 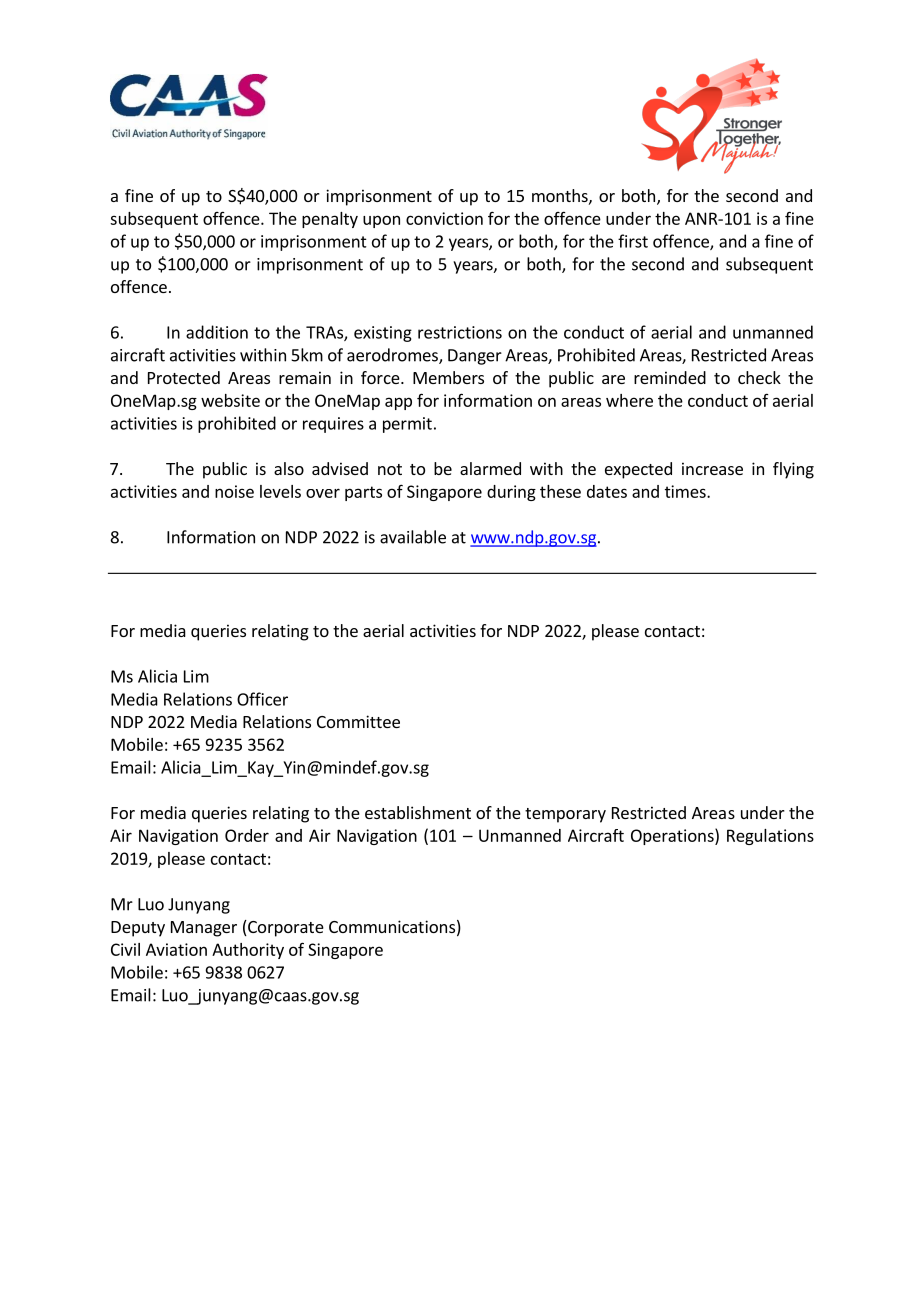 I want to click on noise, so click(x=234, y=491).
